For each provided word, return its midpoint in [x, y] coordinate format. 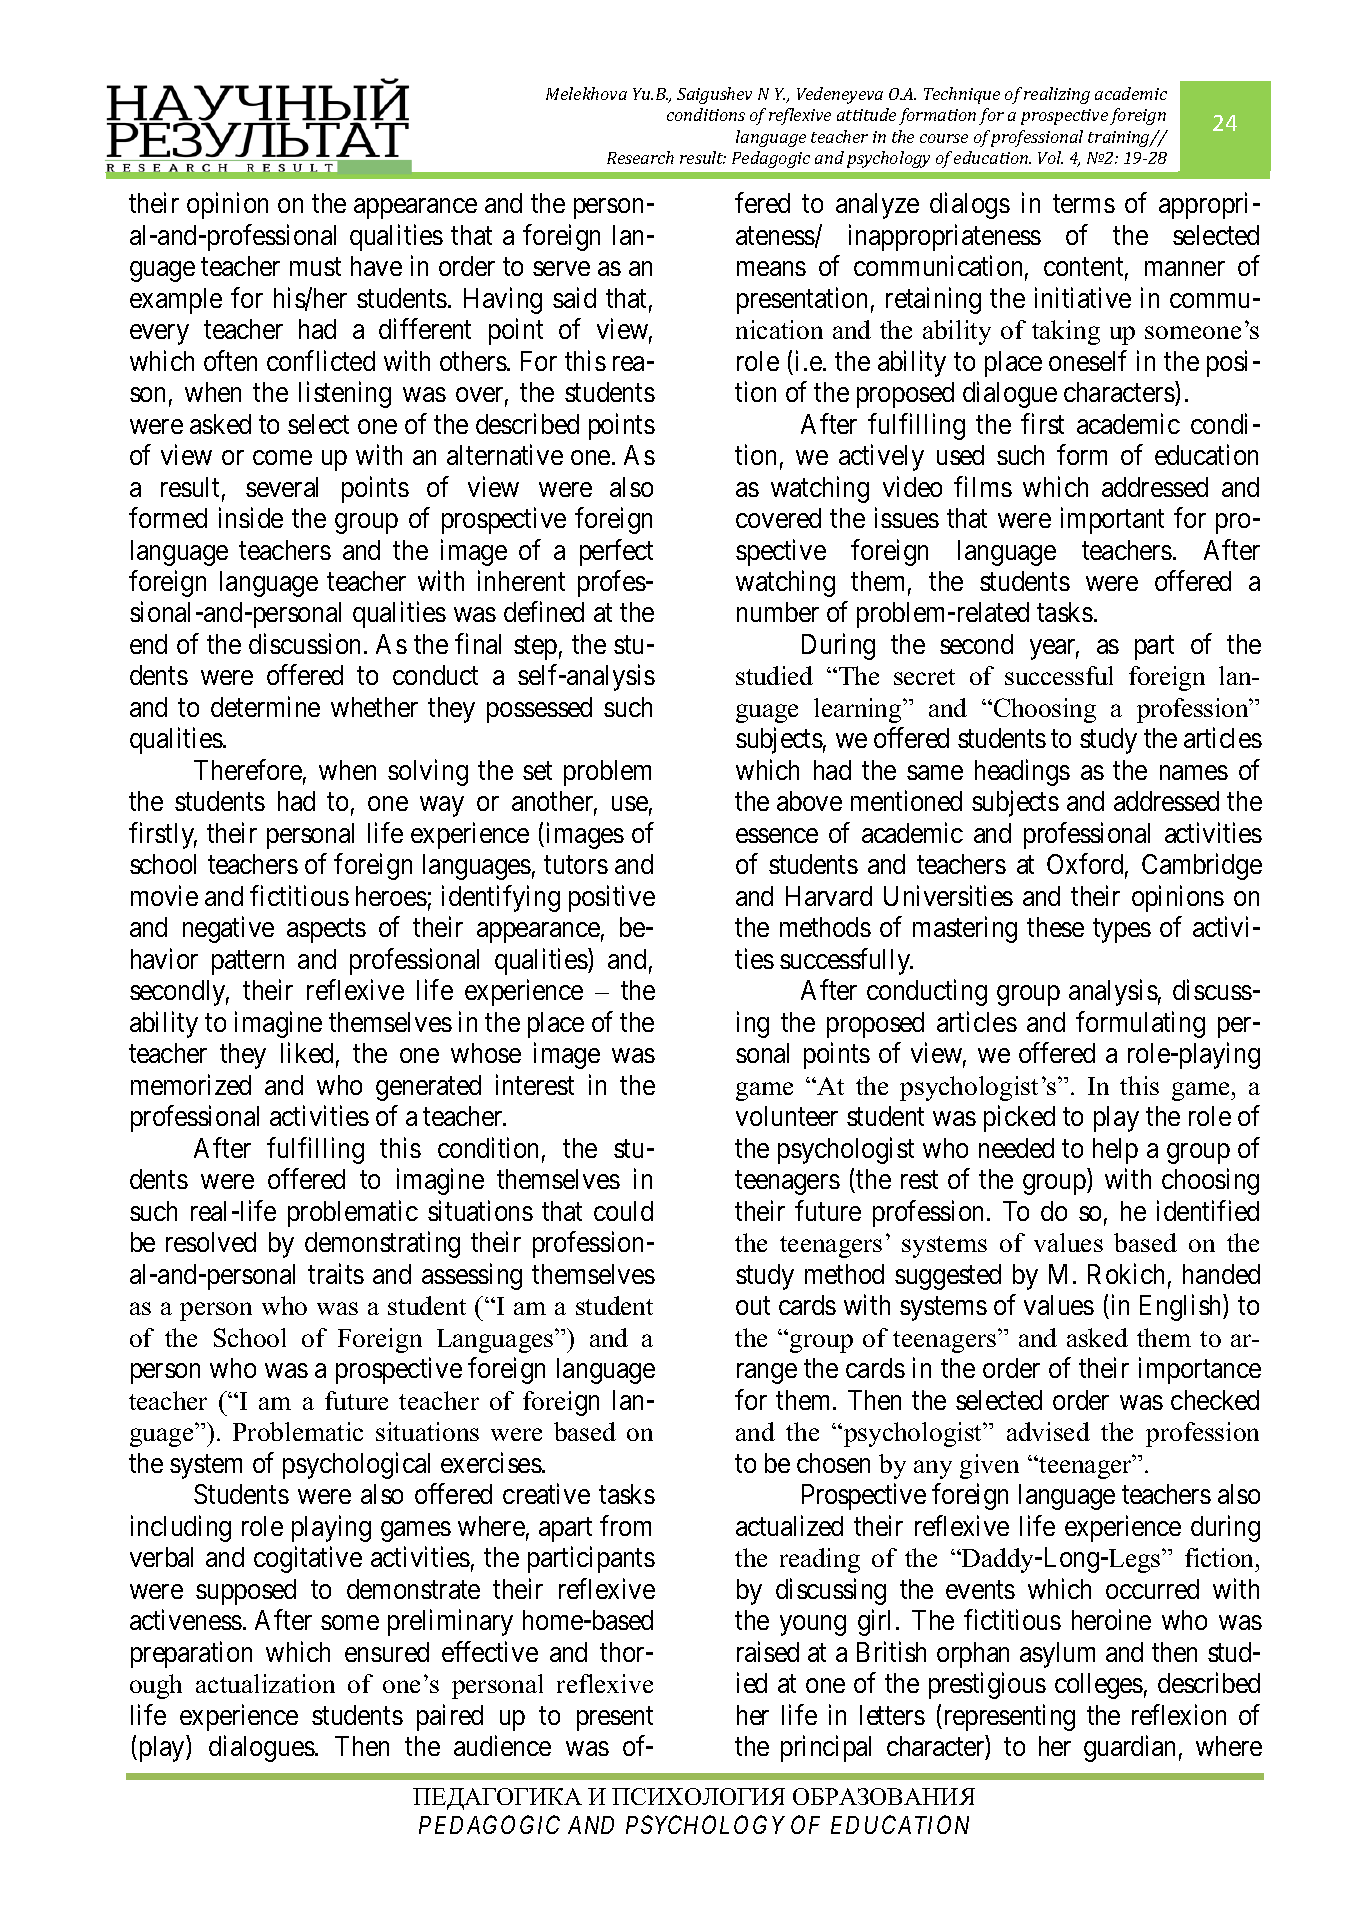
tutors [576, 865]
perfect [616, 552]
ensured [387, 1652]
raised [768, 1651]
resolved [211, 1242]
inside [251, 518]
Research [640, 157]
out [753, 1306]
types [1122, 931]
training [1120, 139]
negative [228, 930]
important [1112, 521]
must [315, 267]
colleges [1099, 1686]
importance [1200, 1371]
